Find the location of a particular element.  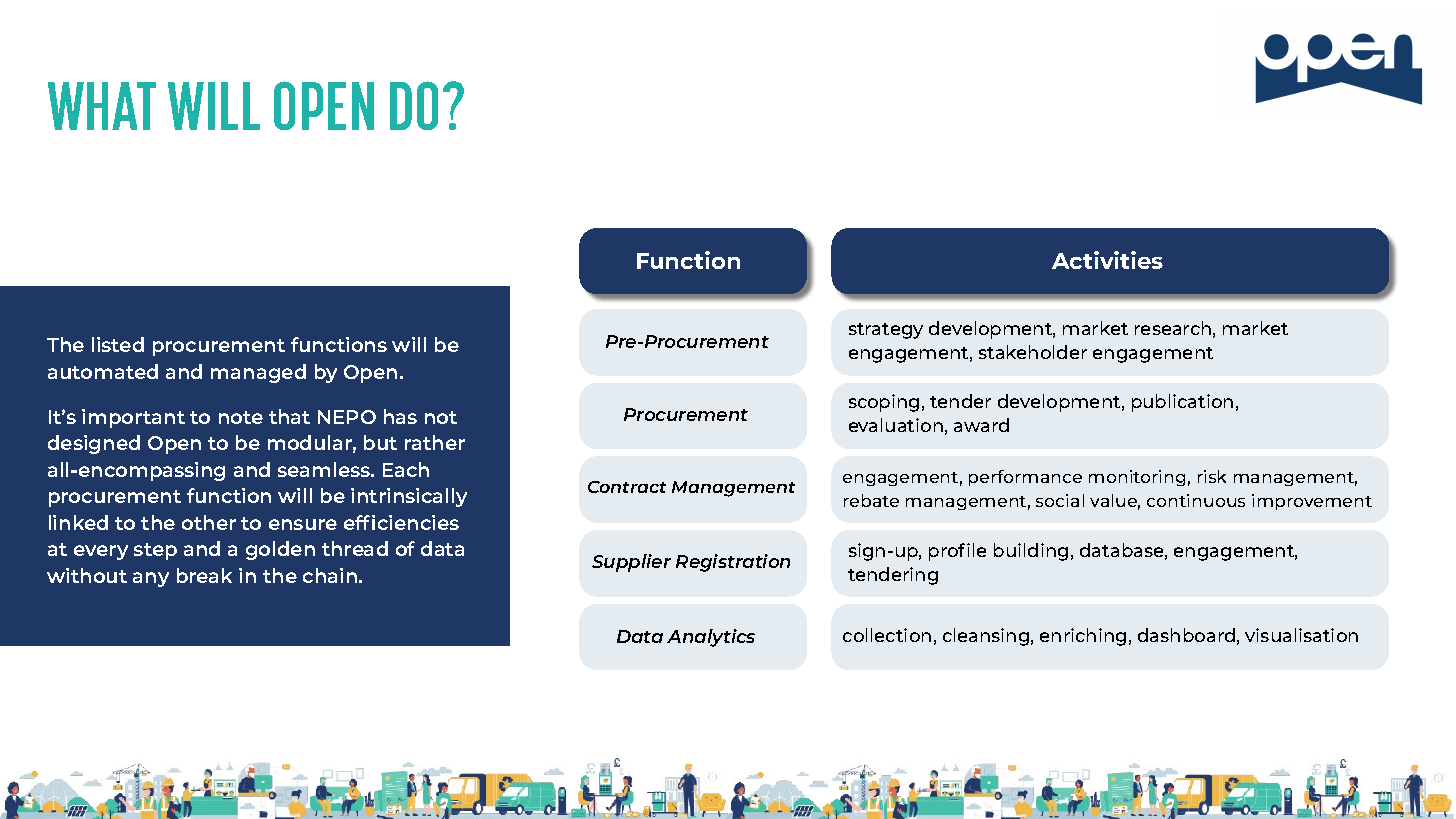

publication is located at coordinates (1182, 403).
